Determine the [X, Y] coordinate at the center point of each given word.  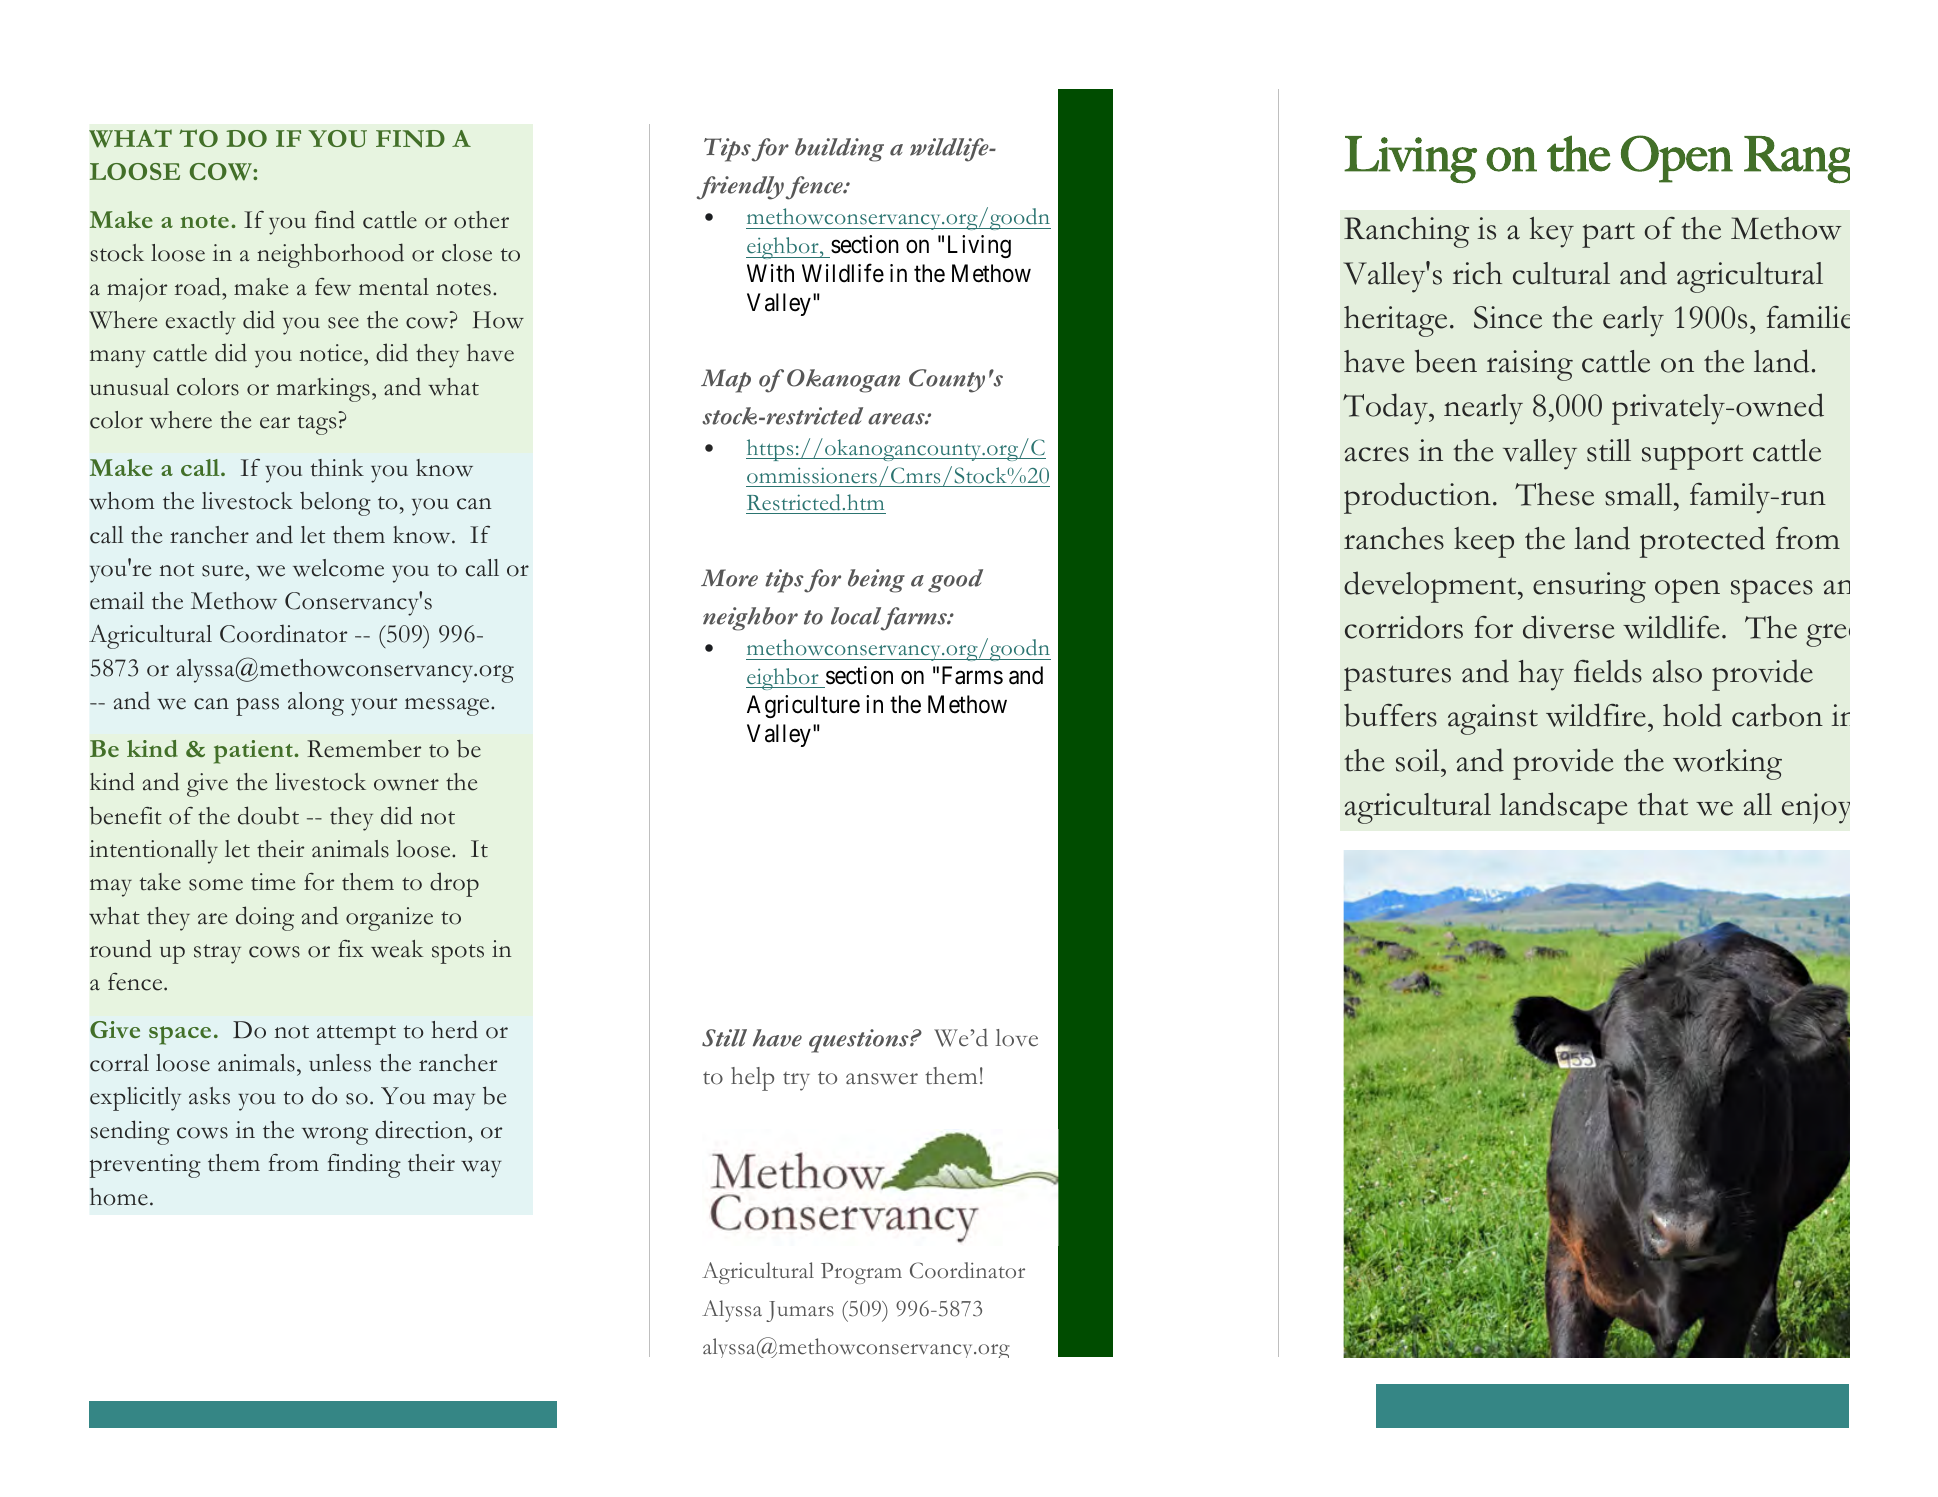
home [119, 1197]
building [839, 150]
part [1608, 235]
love [1017, 1038]
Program [861, 1273]
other [481, 220]
